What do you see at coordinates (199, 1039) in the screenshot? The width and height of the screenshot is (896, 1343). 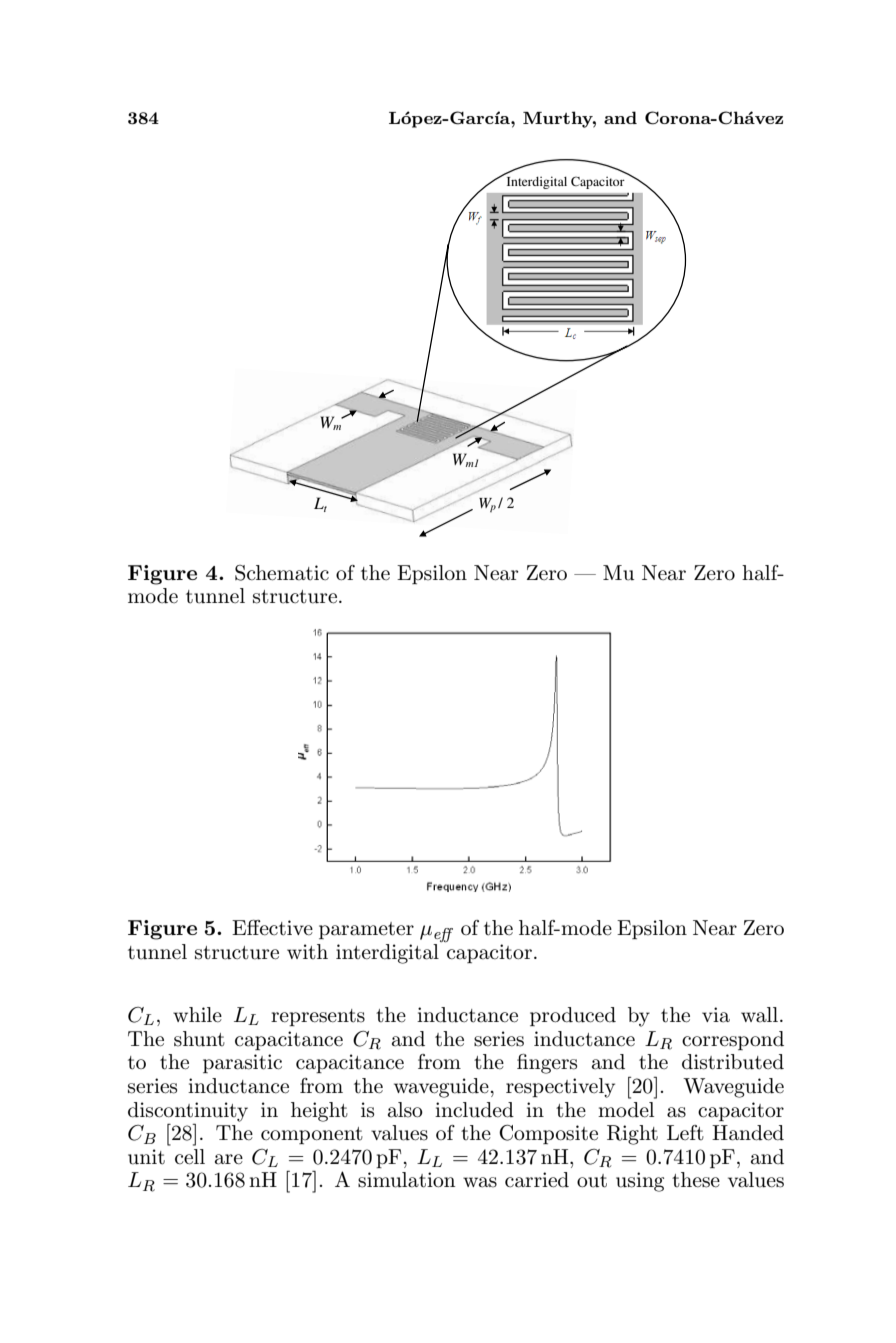 I see `shunt` at bounding box center [199, 1039].
